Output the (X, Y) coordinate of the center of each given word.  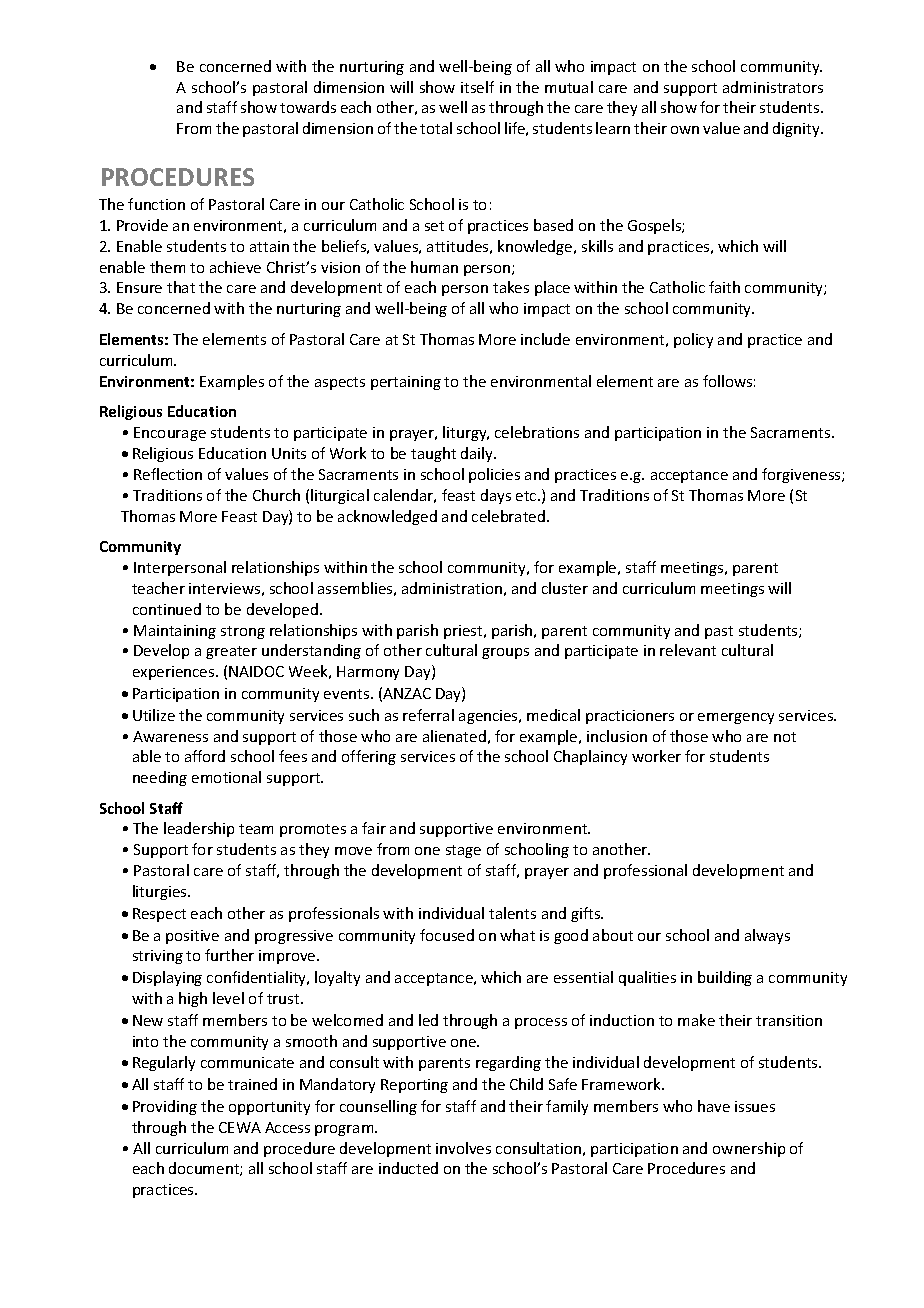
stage (463, 851)
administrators (773, 87)
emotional (226, 777)
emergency (736, 718)
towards (308, 107)
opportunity (269, 1108)
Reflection (168, 474)
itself (477, 87)
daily (478, 454)
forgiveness (802, 475)
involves (463, 1148)
